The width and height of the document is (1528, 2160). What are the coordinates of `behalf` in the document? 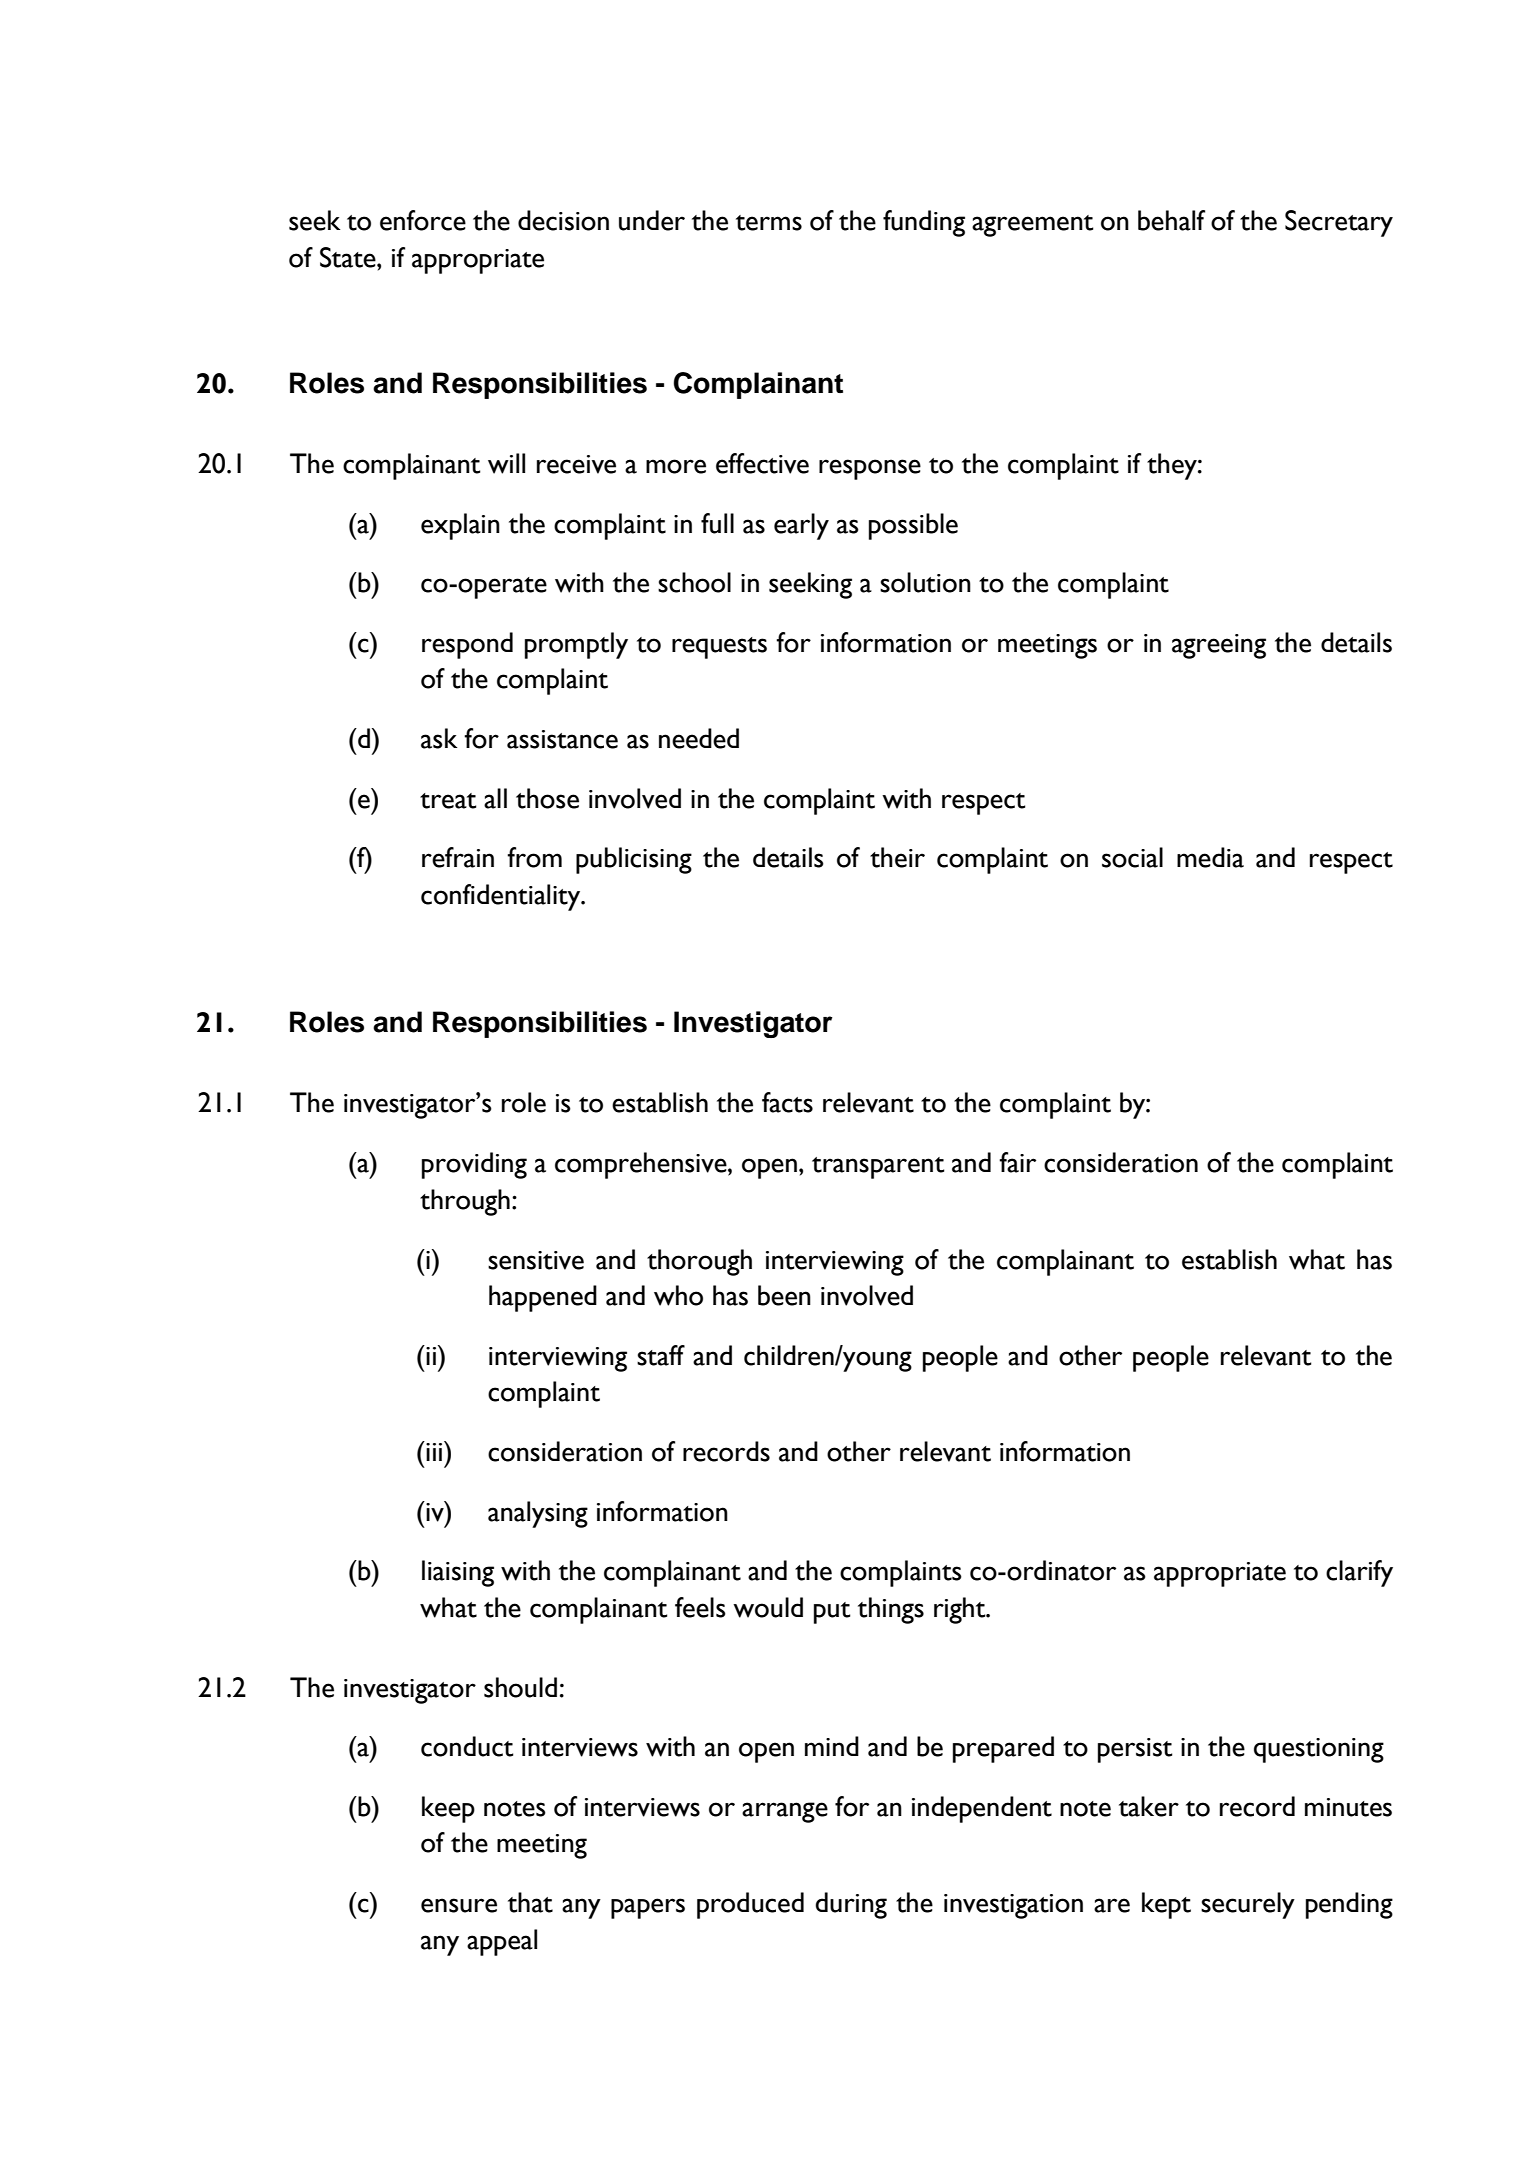 It's located at (1171, 220).
